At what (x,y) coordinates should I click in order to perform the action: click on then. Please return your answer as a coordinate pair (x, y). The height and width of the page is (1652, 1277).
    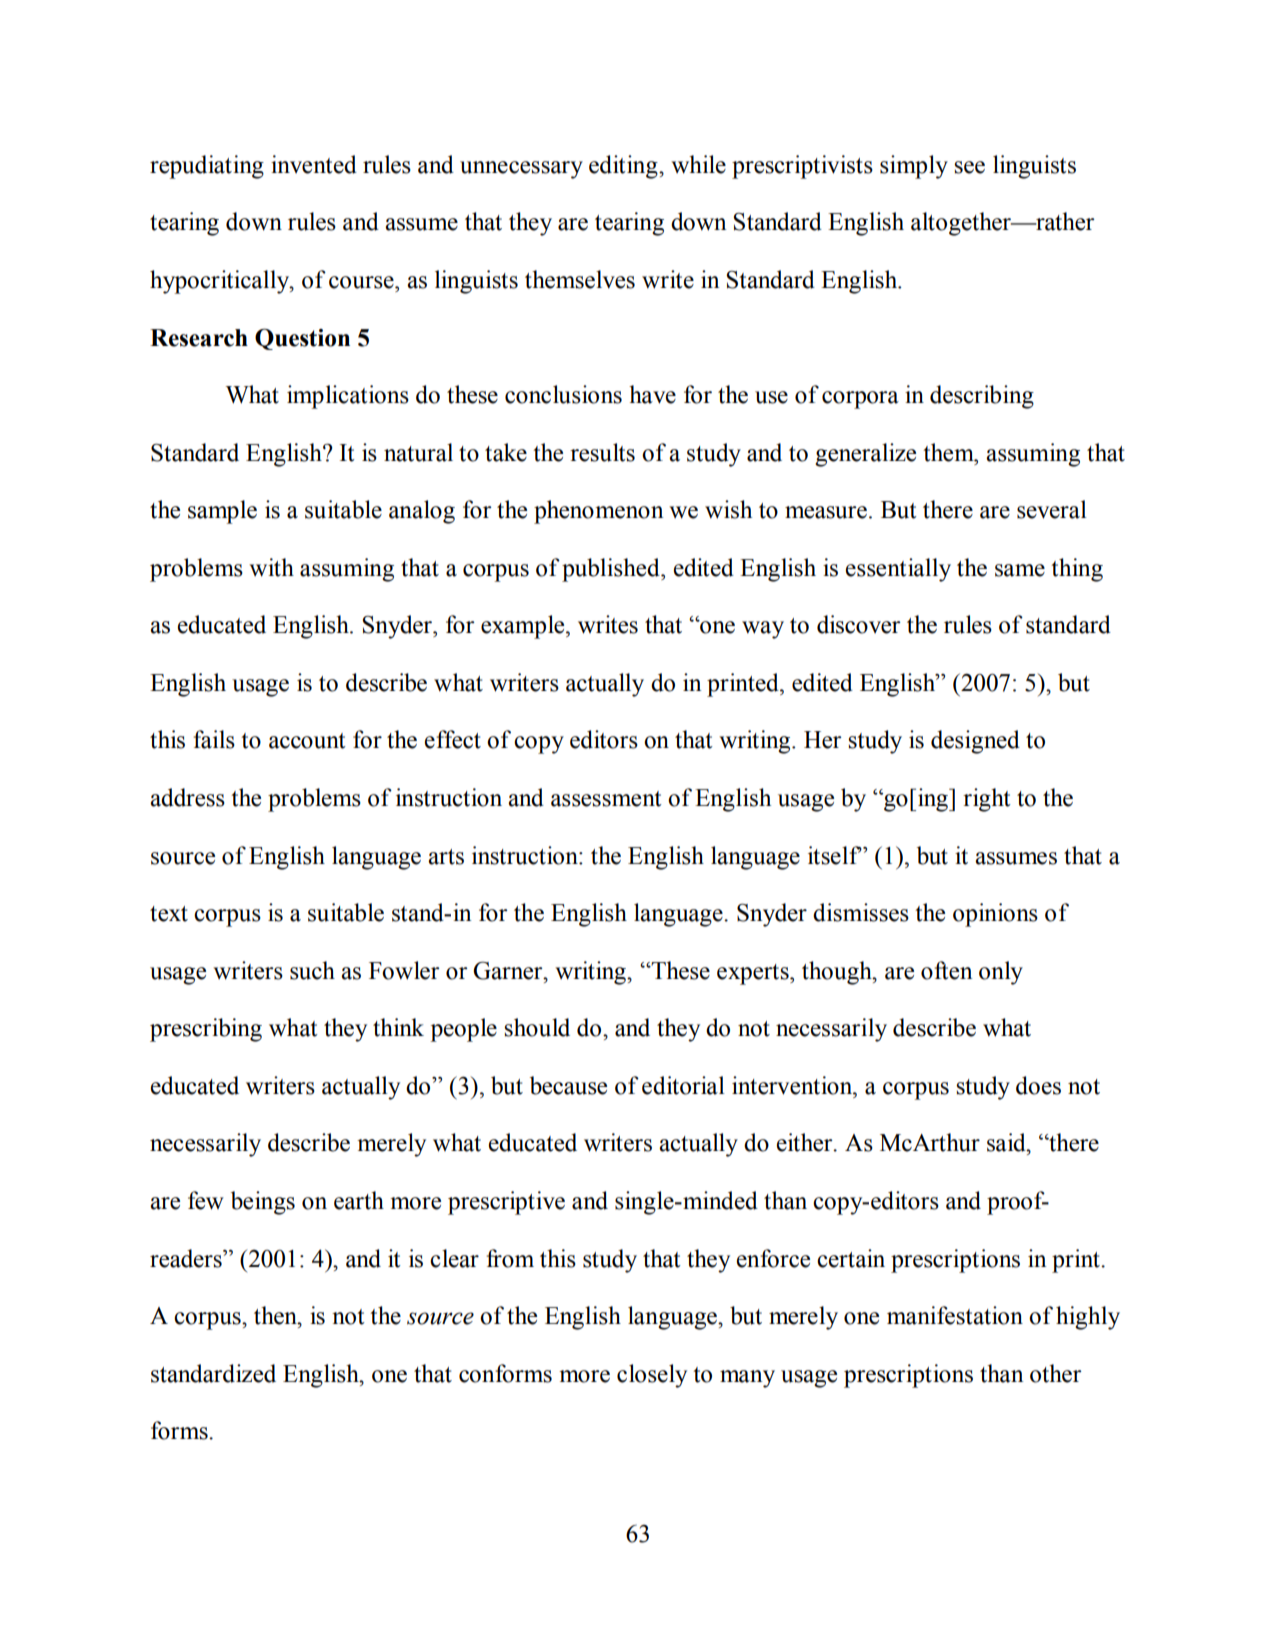
    Looking at the image, I should click on (276, 1315).
